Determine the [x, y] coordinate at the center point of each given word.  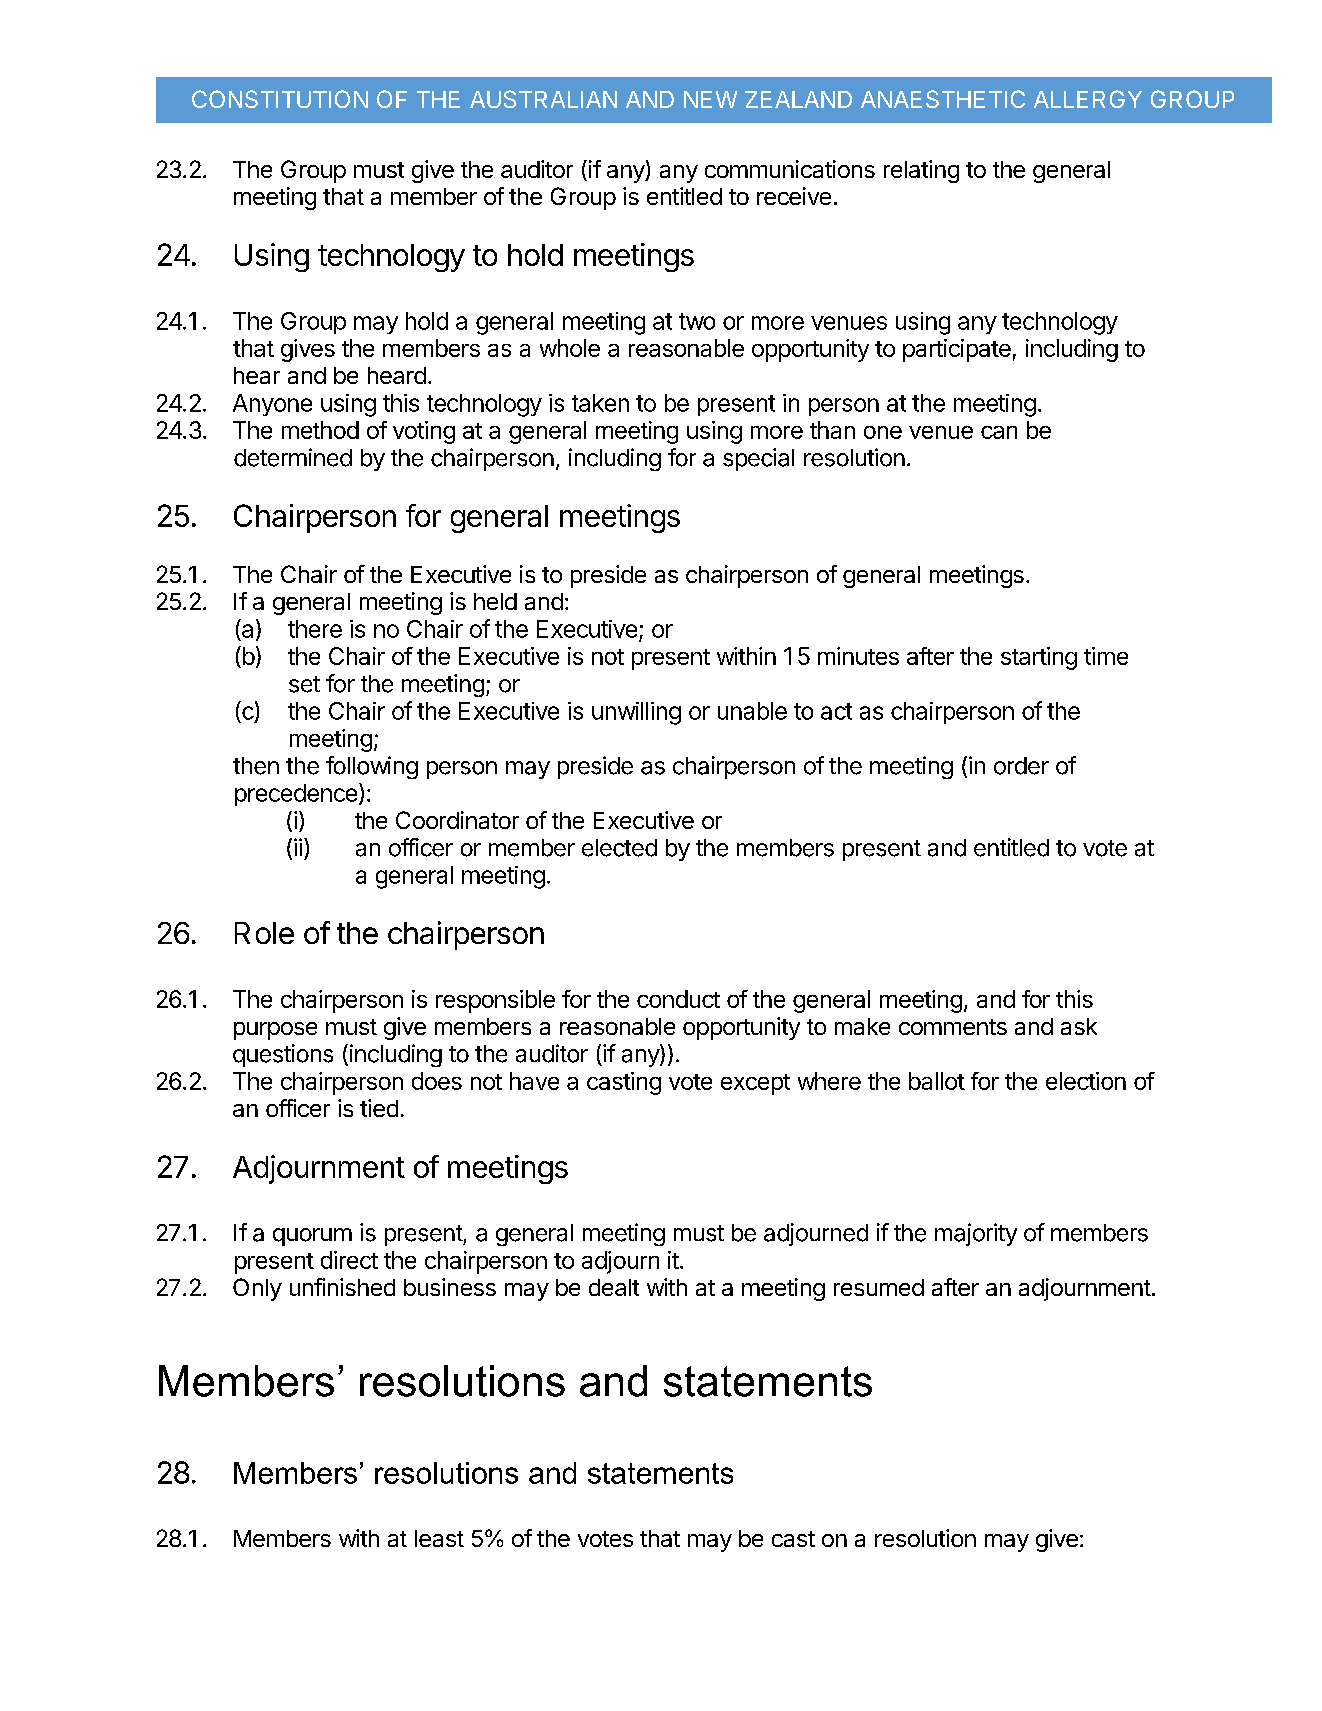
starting [1039, 658]
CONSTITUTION [280, 99]
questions [283, 1055]
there [315, 629]
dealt [614, 1287]
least [439, 1538]
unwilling [636, 713]
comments [953, 1027]
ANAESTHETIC [943, 99]
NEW [710, 99]
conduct [678, 999]
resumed [879, 1287]
